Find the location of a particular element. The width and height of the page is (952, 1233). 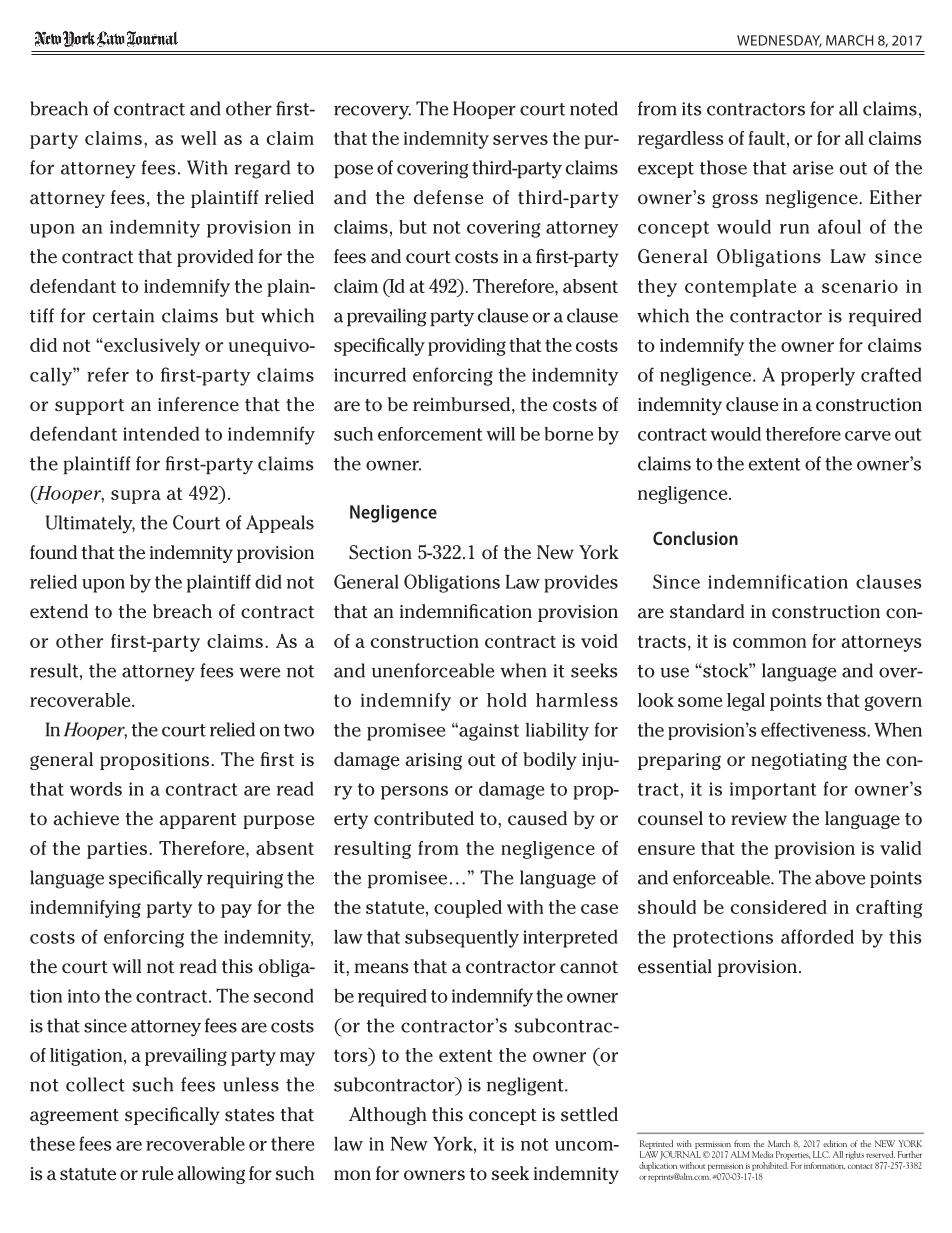

Wednesday is located at coordinates (779, 41).
